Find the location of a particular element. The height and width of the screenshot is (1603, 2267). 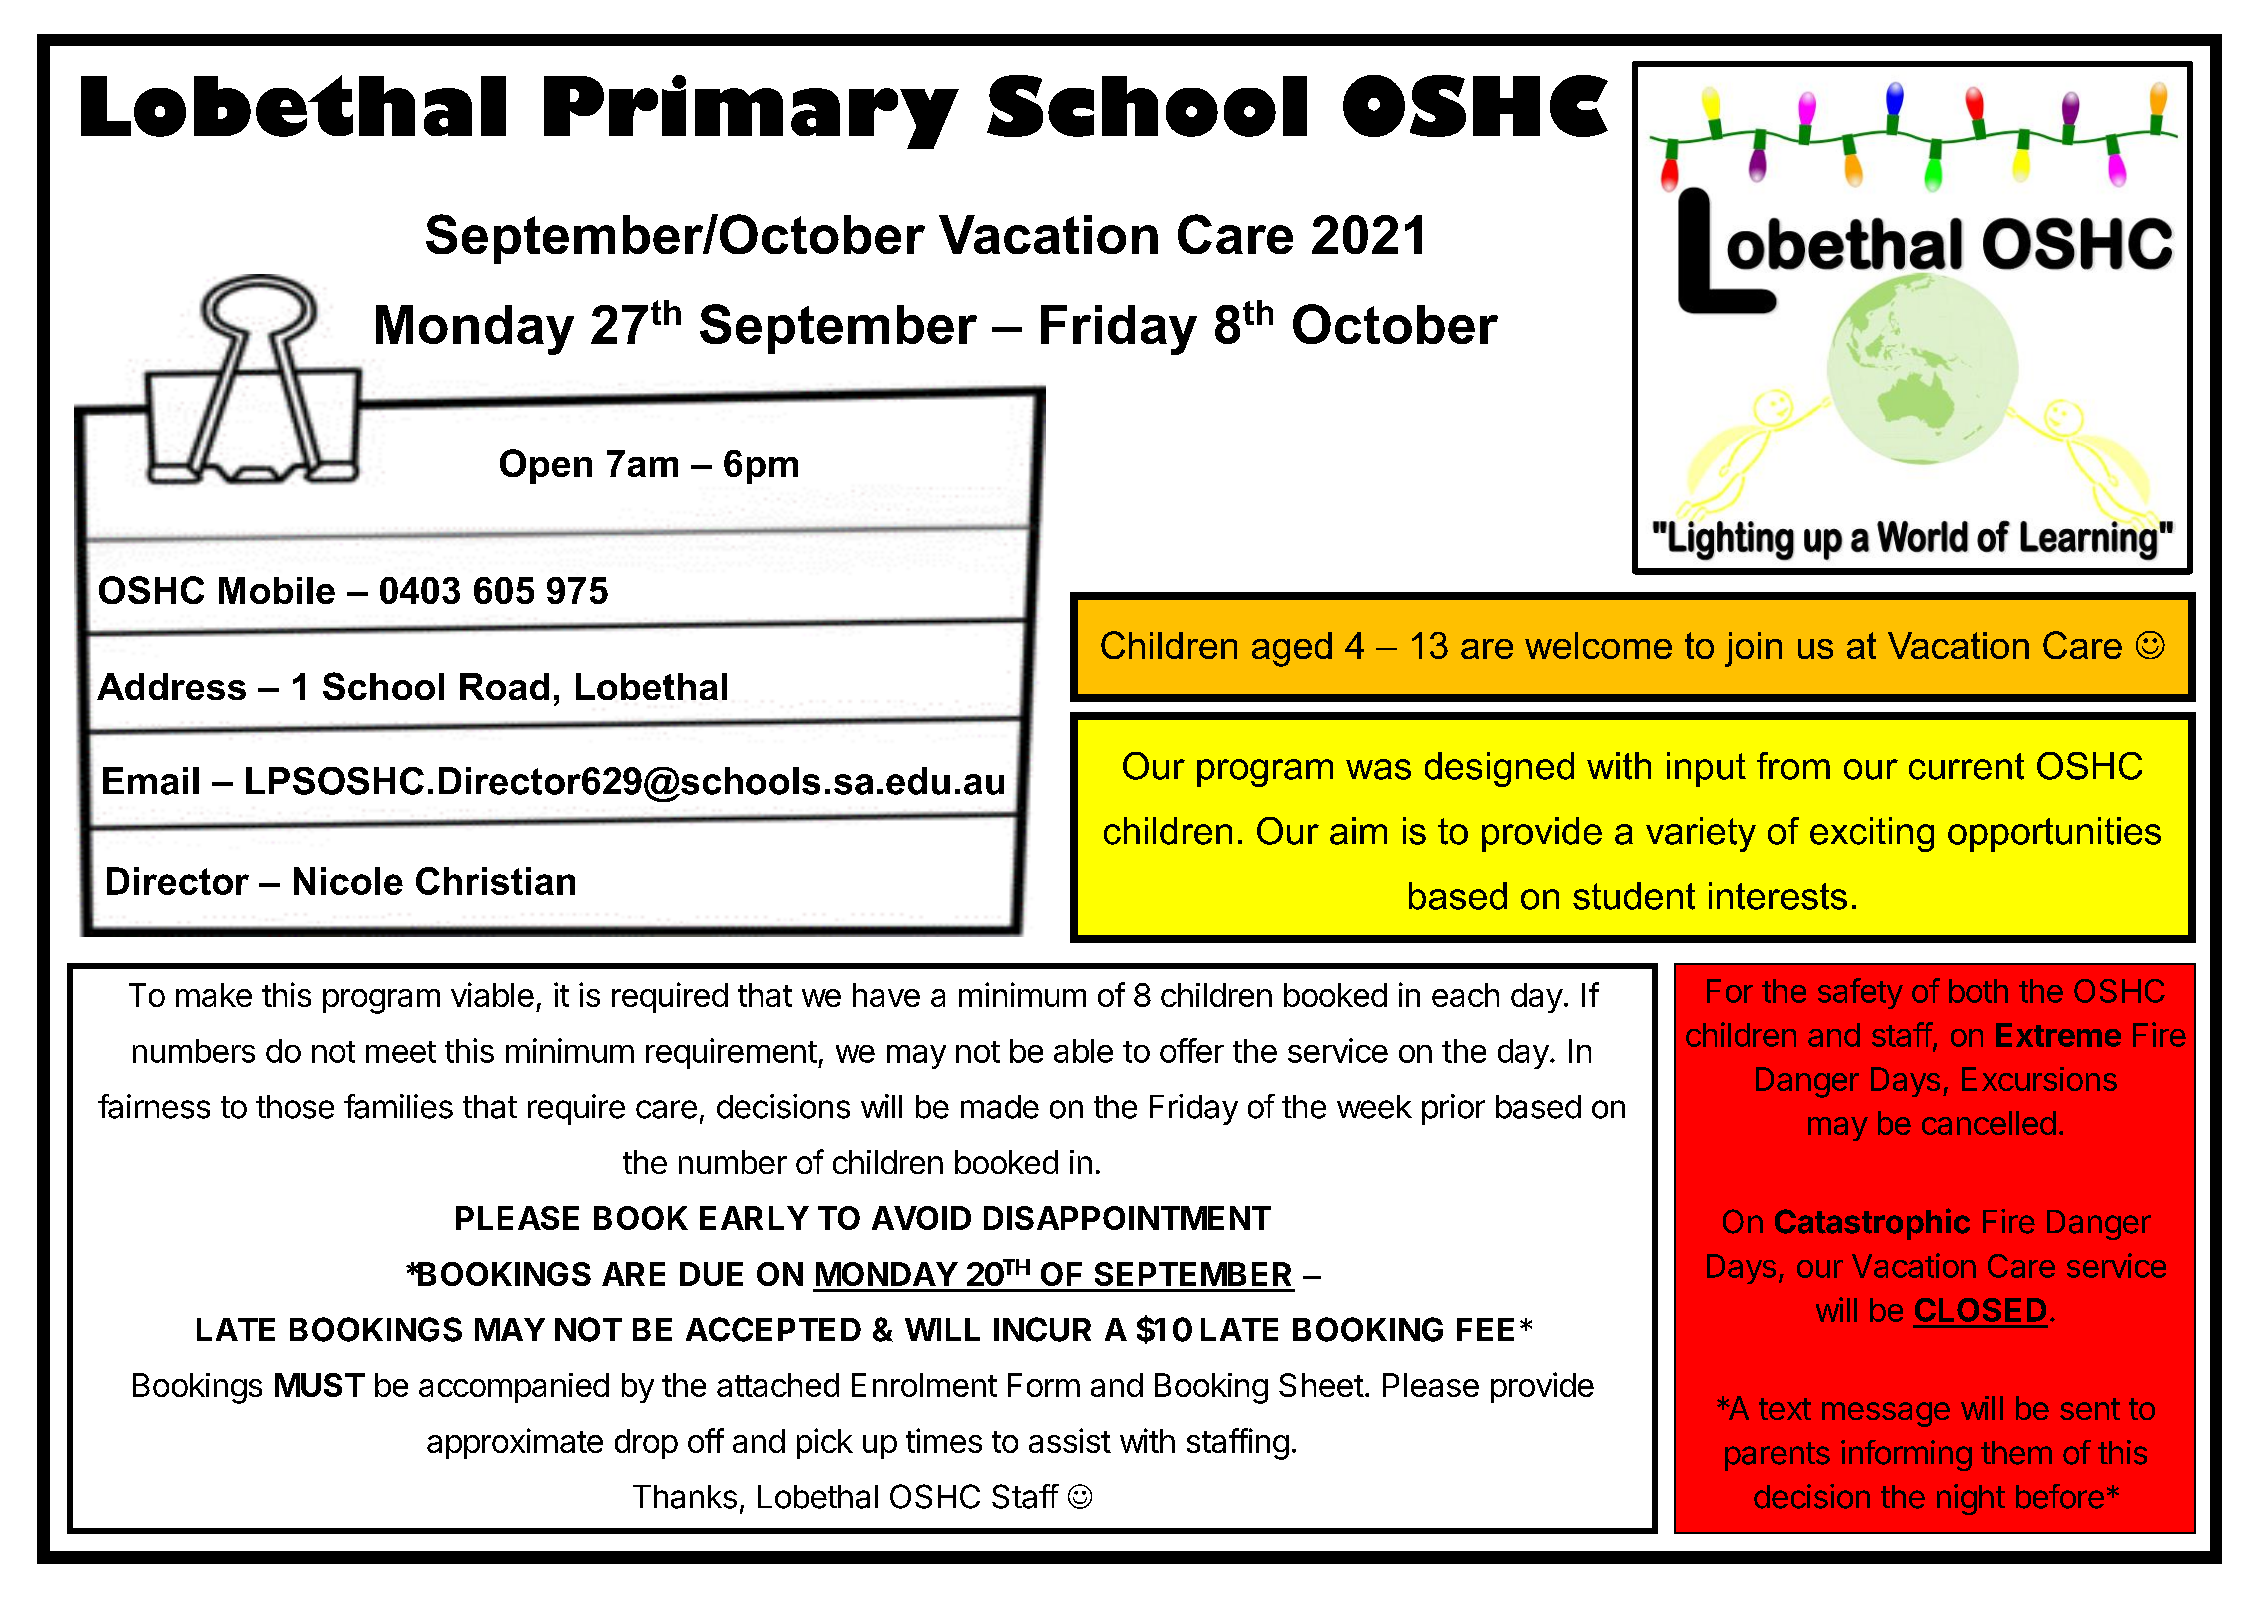

families is located at coordinates (398, 1106).
